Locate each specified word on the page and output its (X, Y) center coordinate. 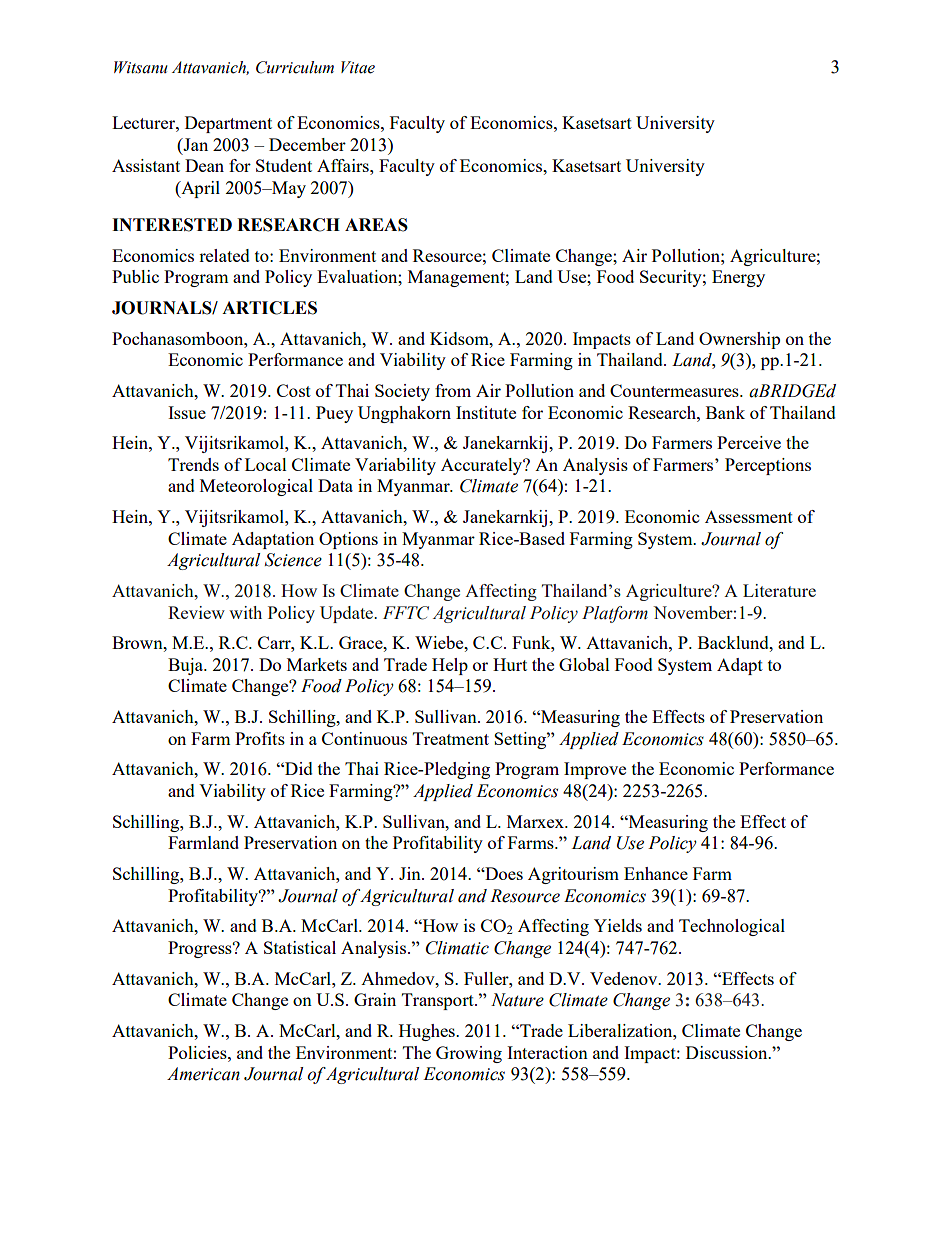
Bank (725, 412)
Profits (260, 738)
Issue (187, 412)
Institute (486, 412)
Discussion (728, 1052)
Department (228, 124)
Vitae (358, 67)
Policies (198, 1052)
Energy (738, 278)
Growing (469, 1054)
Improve (595, 770)
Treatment (451, 738)
